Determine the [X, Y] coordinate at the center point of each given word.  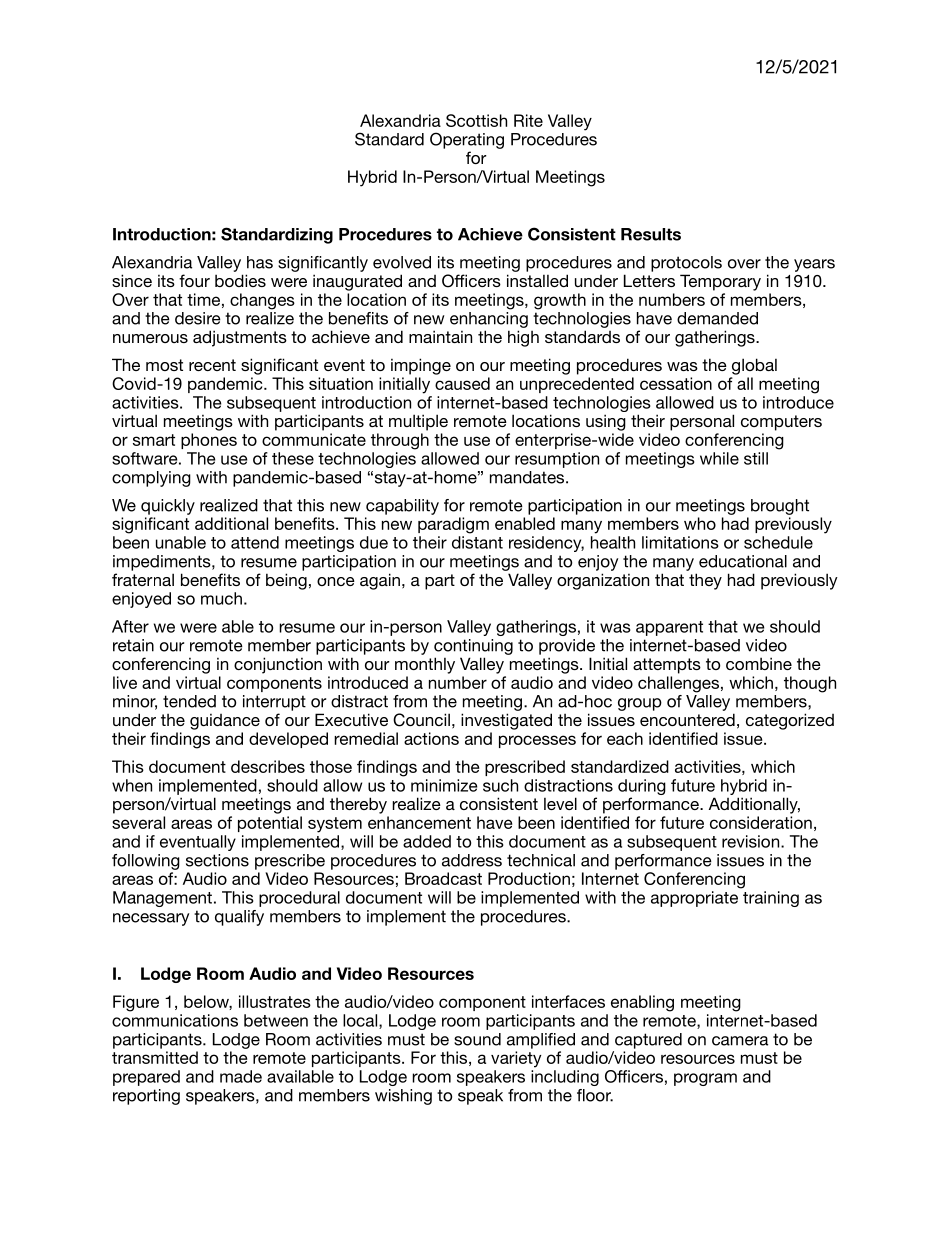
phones [209, 441]
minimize [444, 785]
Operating [467, 140]
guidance [225, 722]
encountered [687, 719]
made [241, 1076]
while [719, 458]
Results [651, 234]
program [705, 1079]
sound [477, 1039]
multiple [418, 422]
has [260, 262]
